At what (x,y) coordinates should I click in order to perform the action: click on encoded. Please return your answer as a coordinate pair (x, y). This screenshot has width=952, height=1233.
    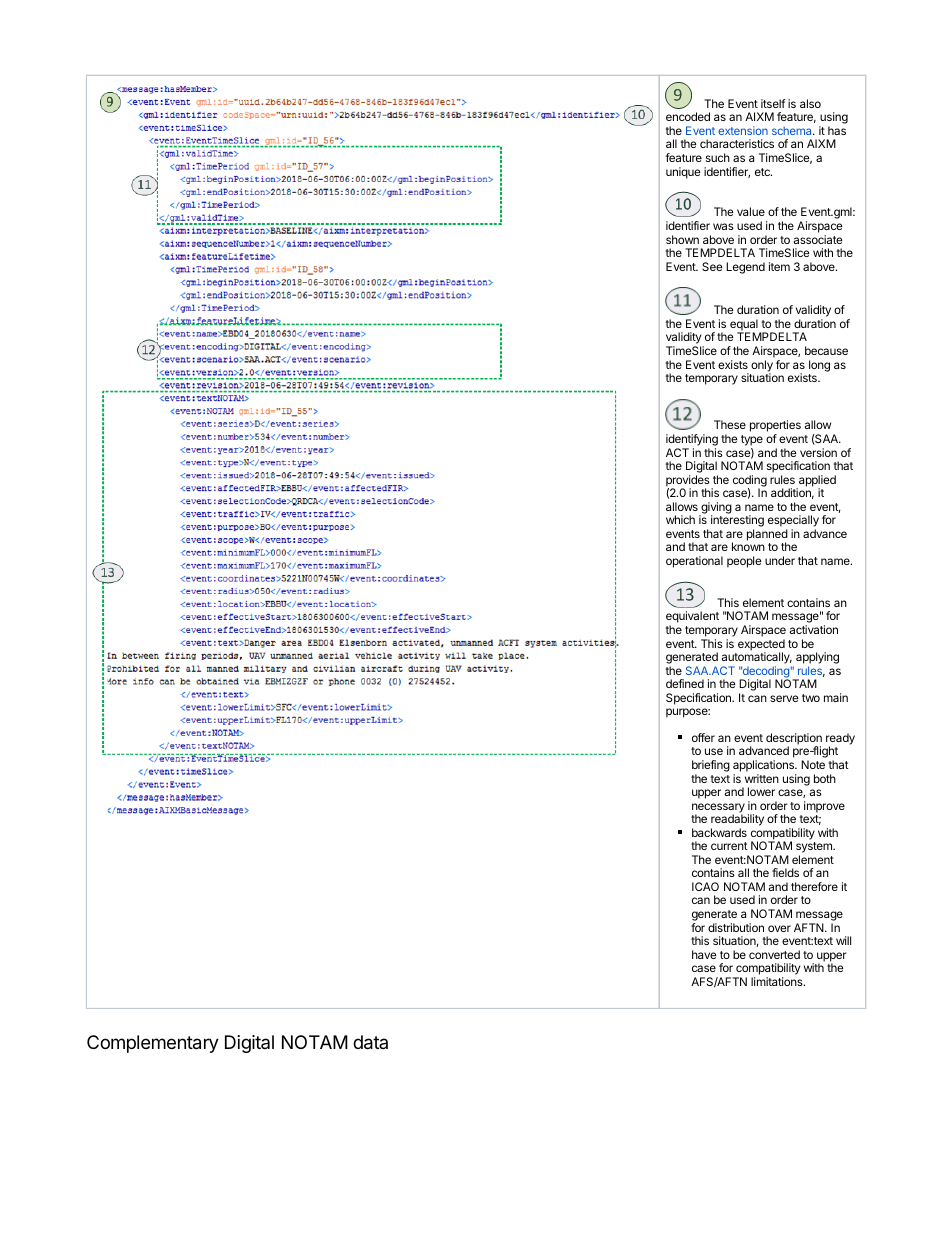
    Looking at the image, I should click on (688, 116).
